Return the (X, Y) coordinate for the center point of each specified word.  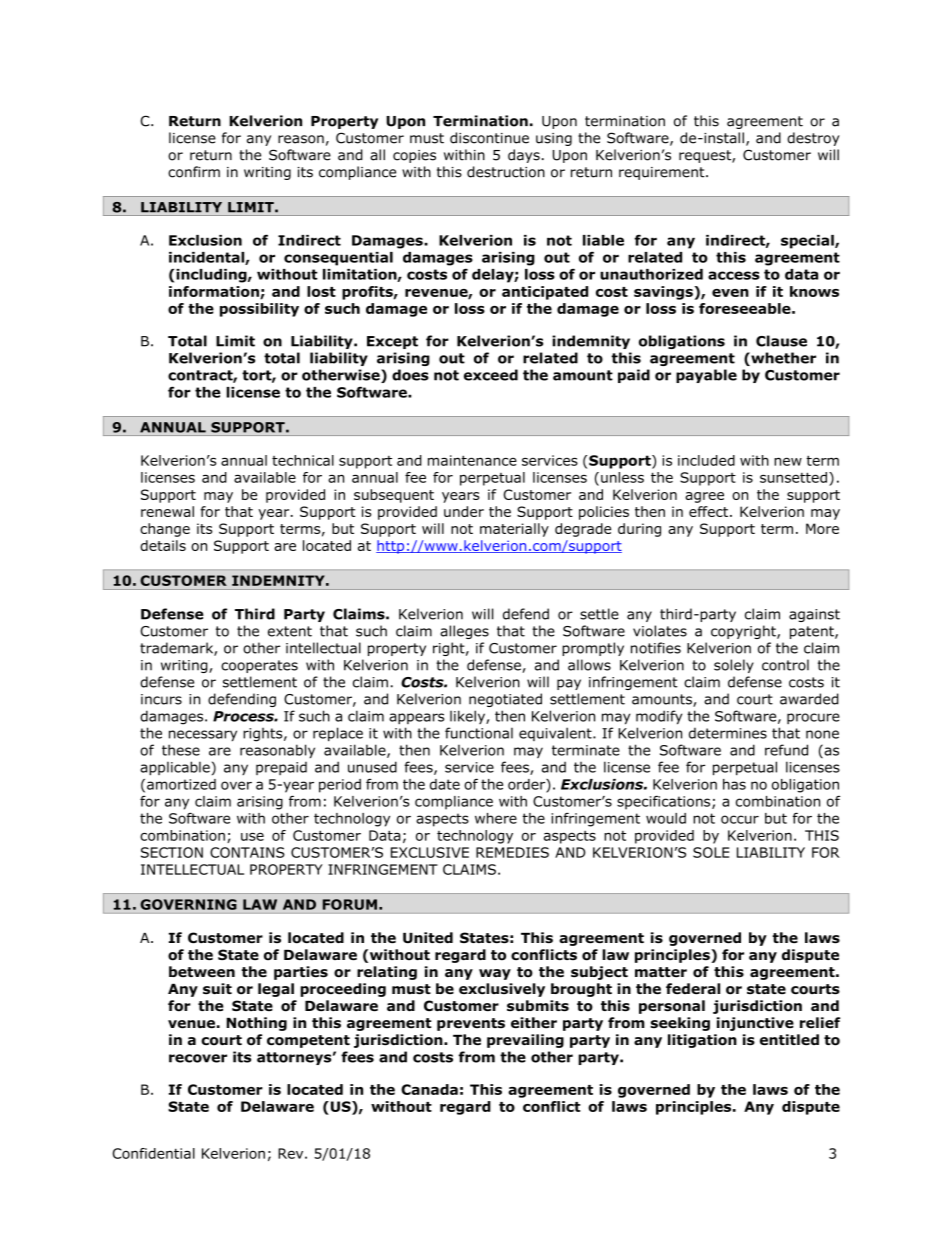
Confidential (153, 1153)
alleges (464, 632)
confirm (194, 172)
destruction (506, 172)
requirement (663, 173)
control (785, 665)
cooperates (259, 666)
